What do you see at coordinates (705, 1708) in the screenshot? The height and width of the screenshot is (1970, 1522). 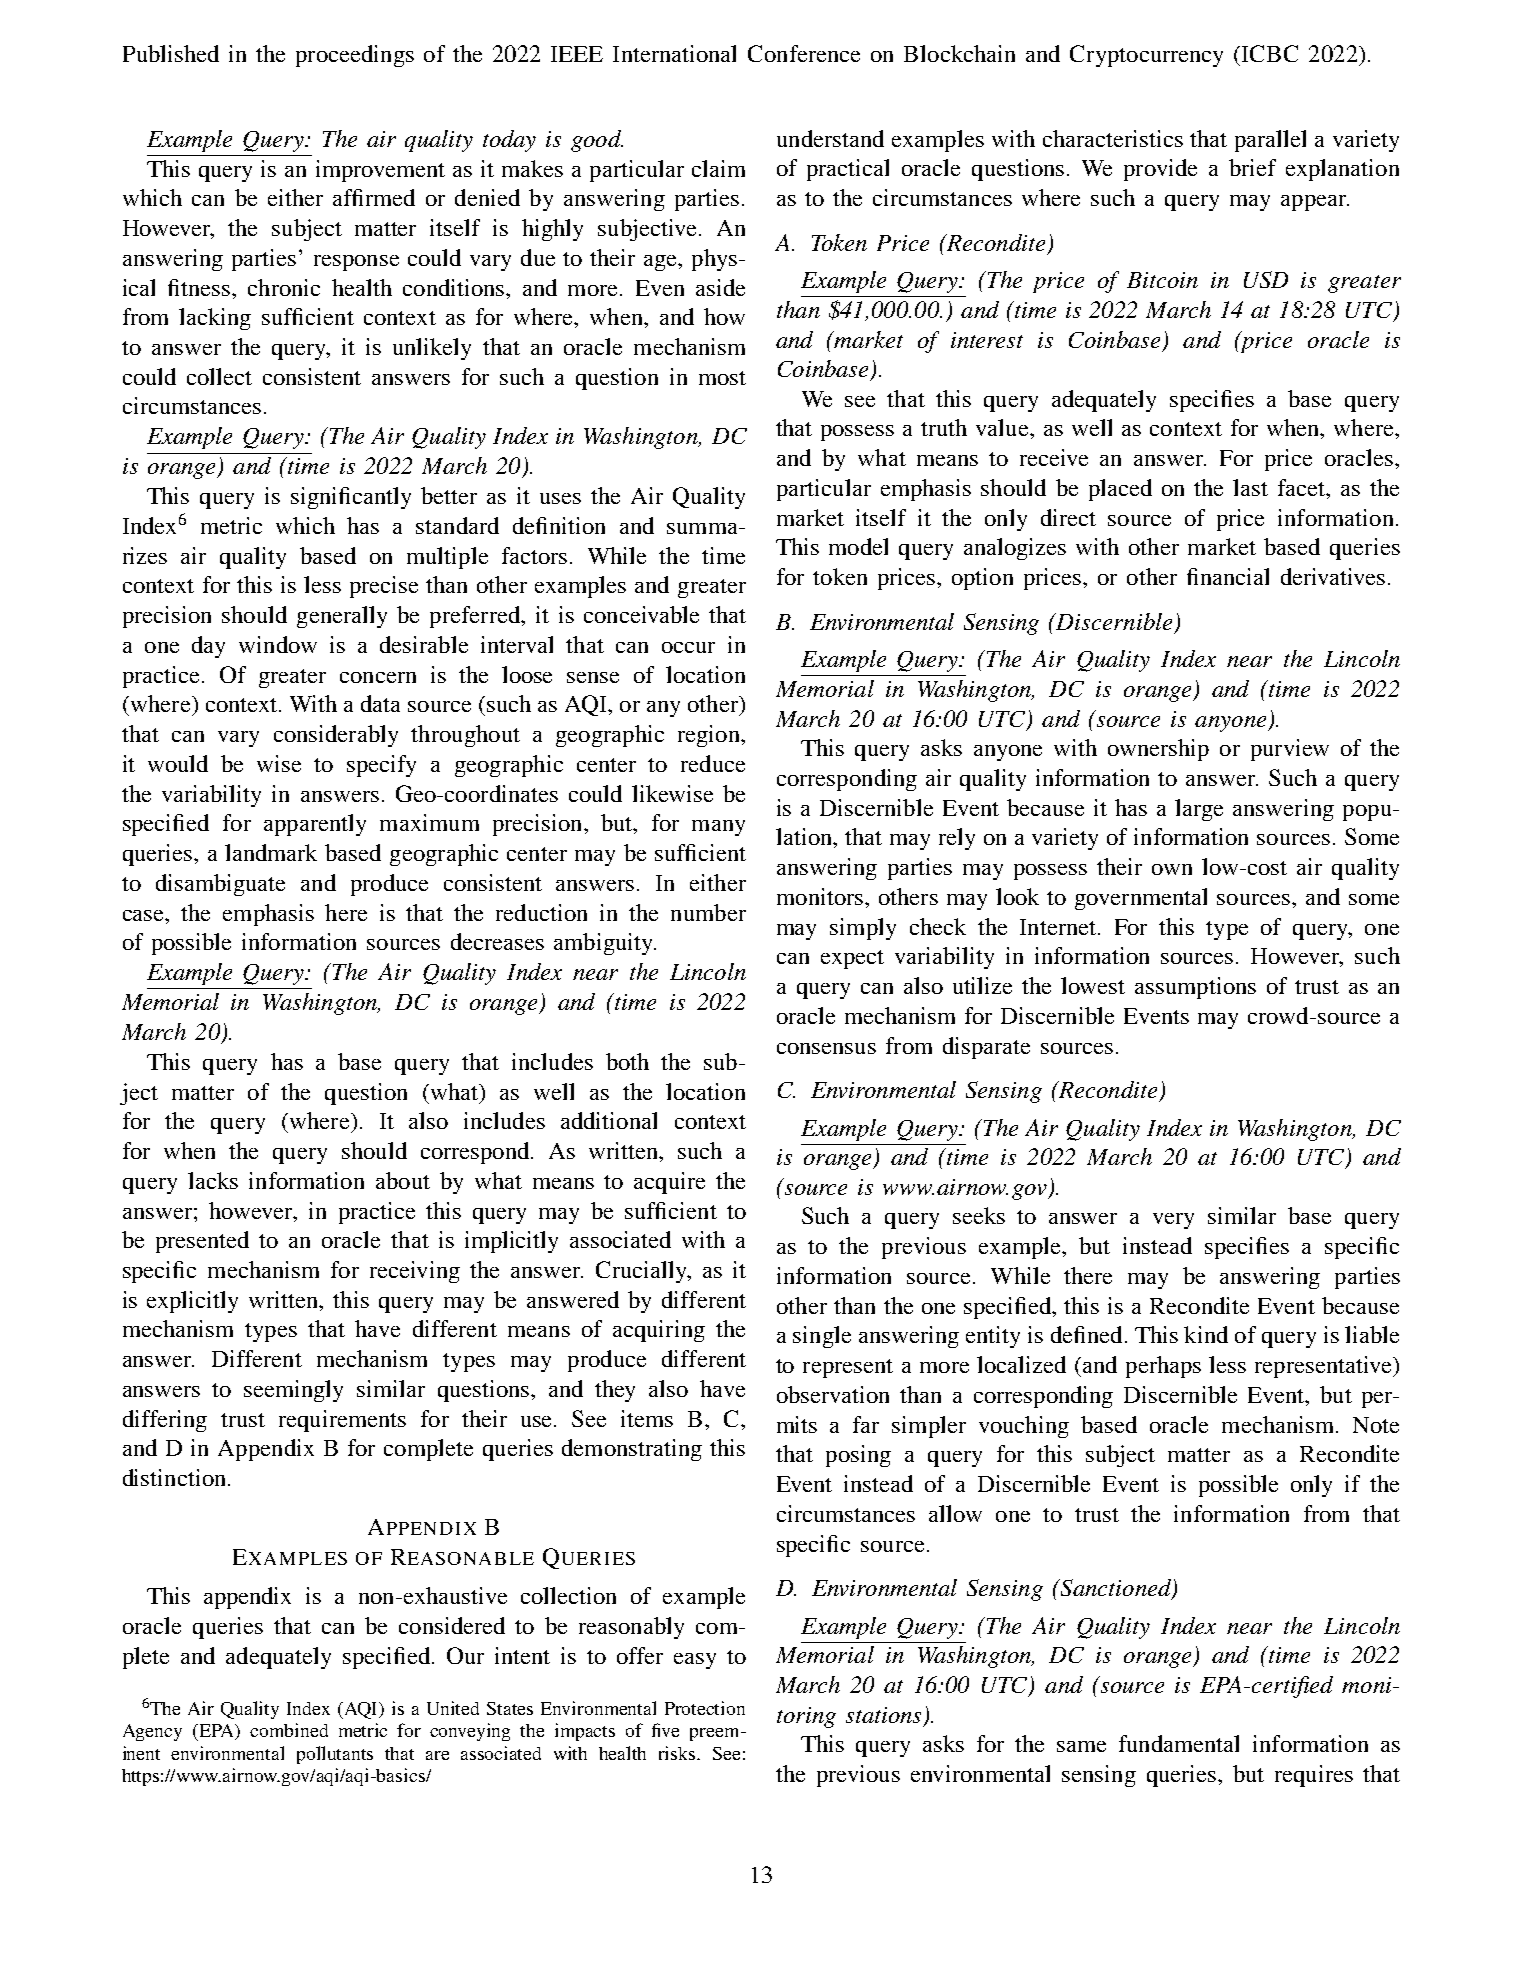 I see `Protection` at bounding box center [705, 1708].
